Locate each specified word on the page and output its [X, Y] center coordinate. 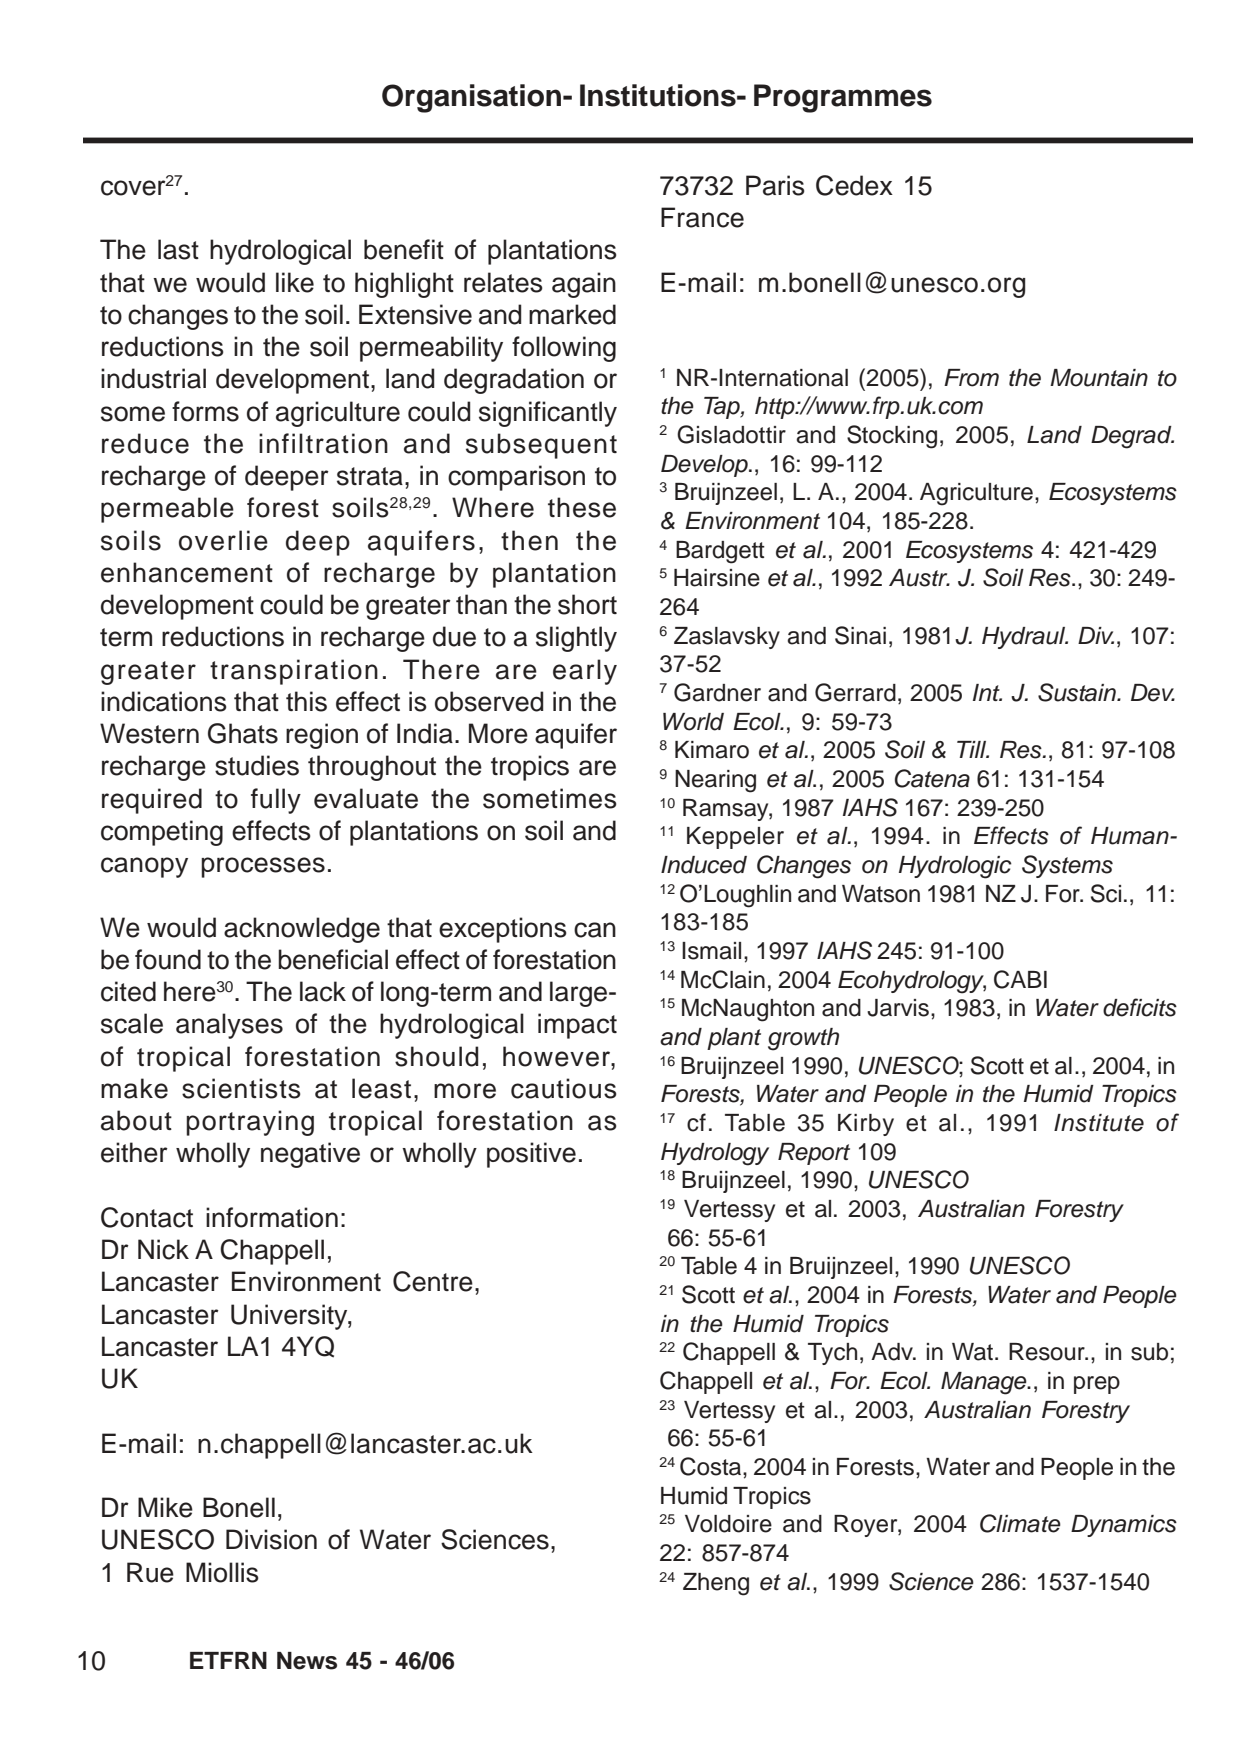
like [295, 282]
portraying [250, 1123]
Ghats [243, 733]
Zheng [716, 1584]
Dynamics [1124, 1526]
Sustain [1078, 692]
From [971, 378]
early [585, 672]
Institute [1099, 1123]
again [584, 285]
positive [531, 1155]
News [307, 1661]
